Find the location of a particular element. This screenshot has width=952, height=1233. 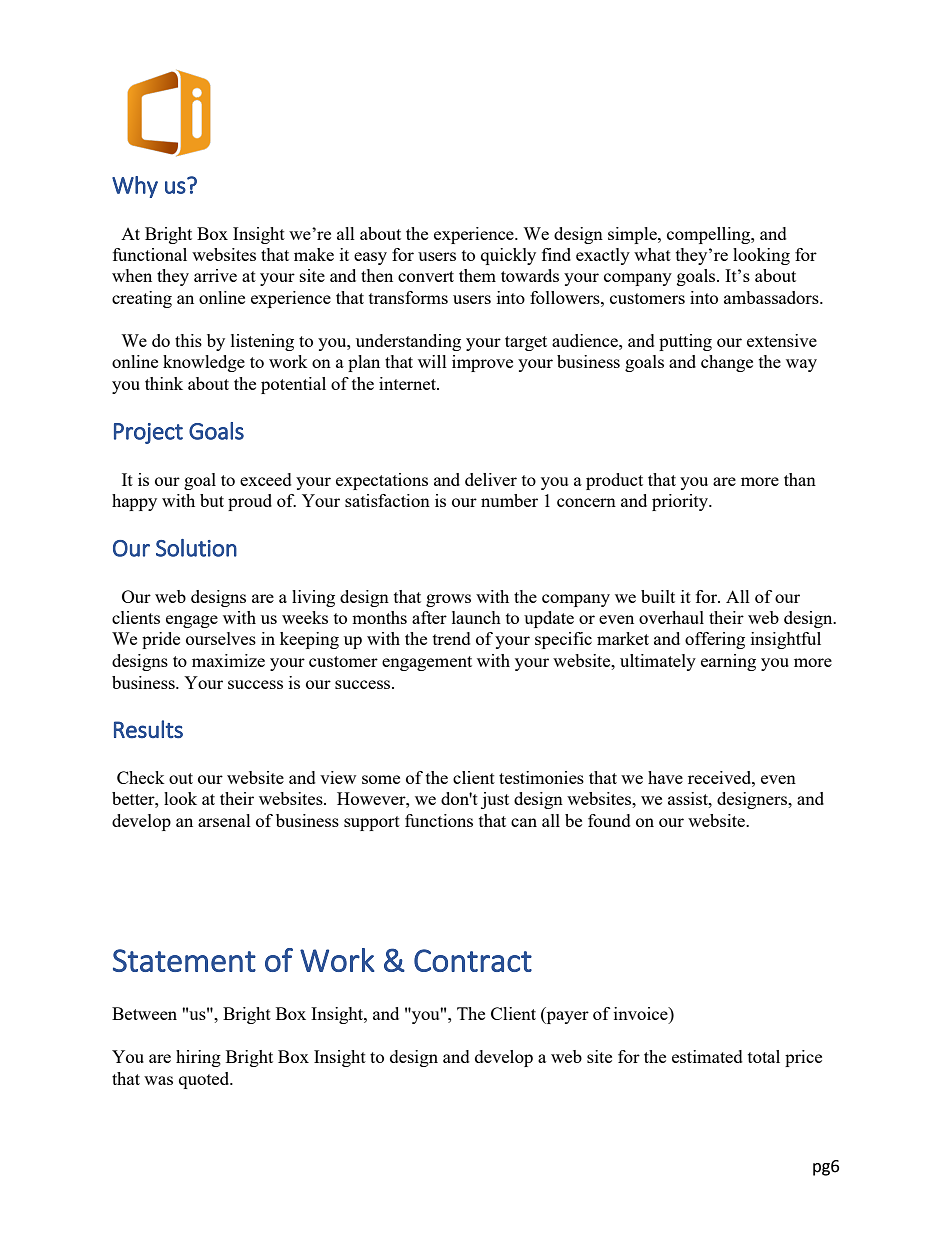

earning is located at coordinates (728, 662).
